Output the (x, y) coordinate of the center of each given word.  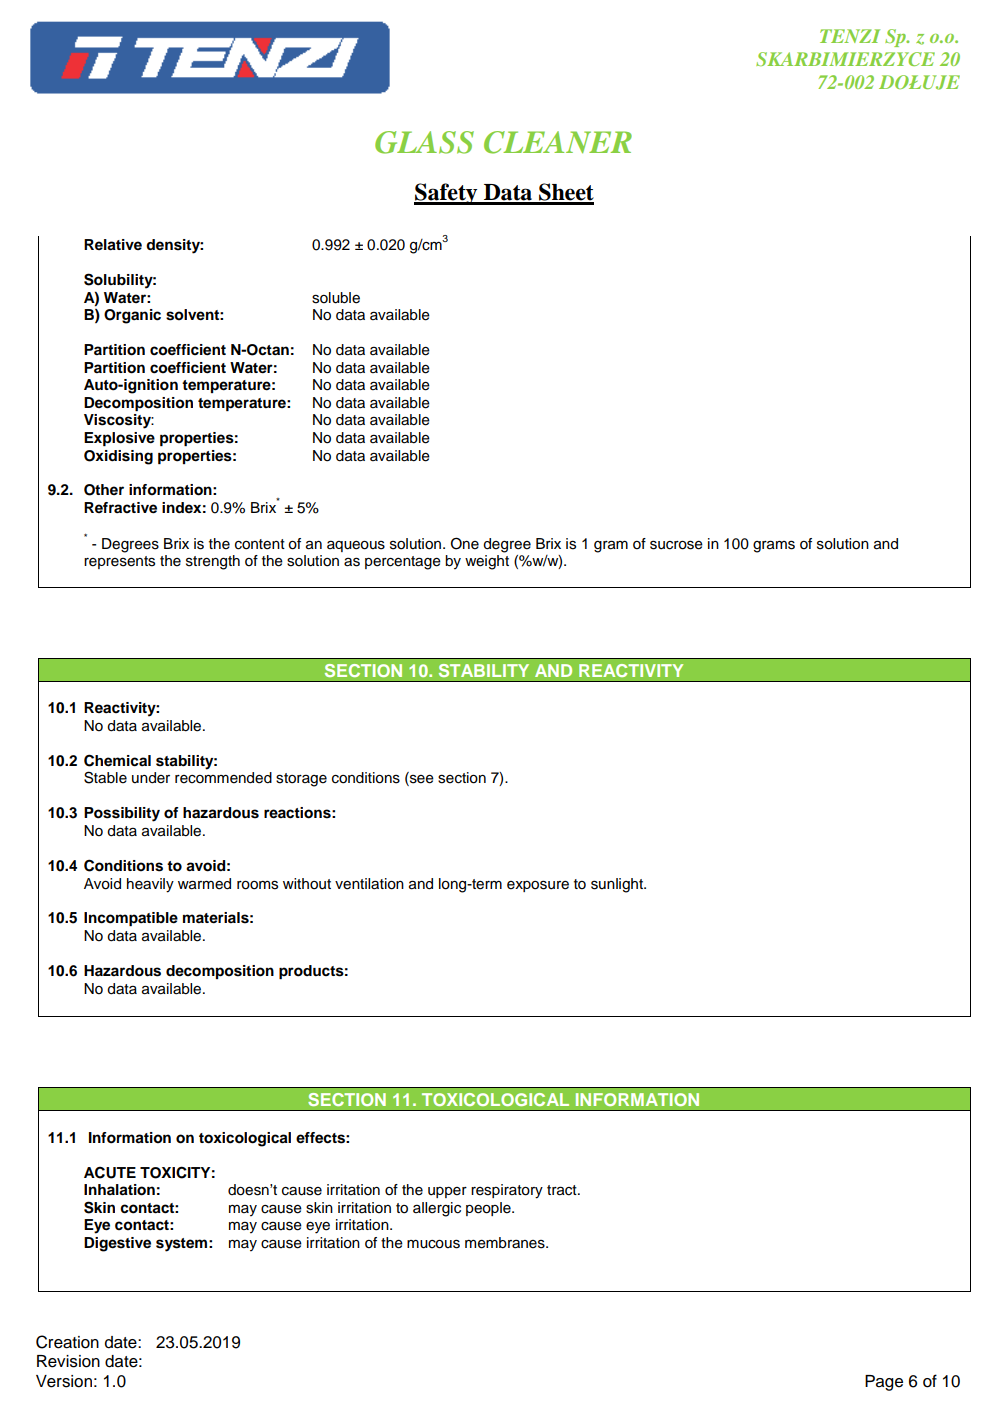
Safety (447, 194)
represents (119, 562)
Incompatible (131, 919)
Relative (113, 245)
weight (487, 562)
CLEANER (558, 142)
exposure (538, 886)
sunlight (618, 885)
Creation (67, 1342)
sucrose (676, 545)
